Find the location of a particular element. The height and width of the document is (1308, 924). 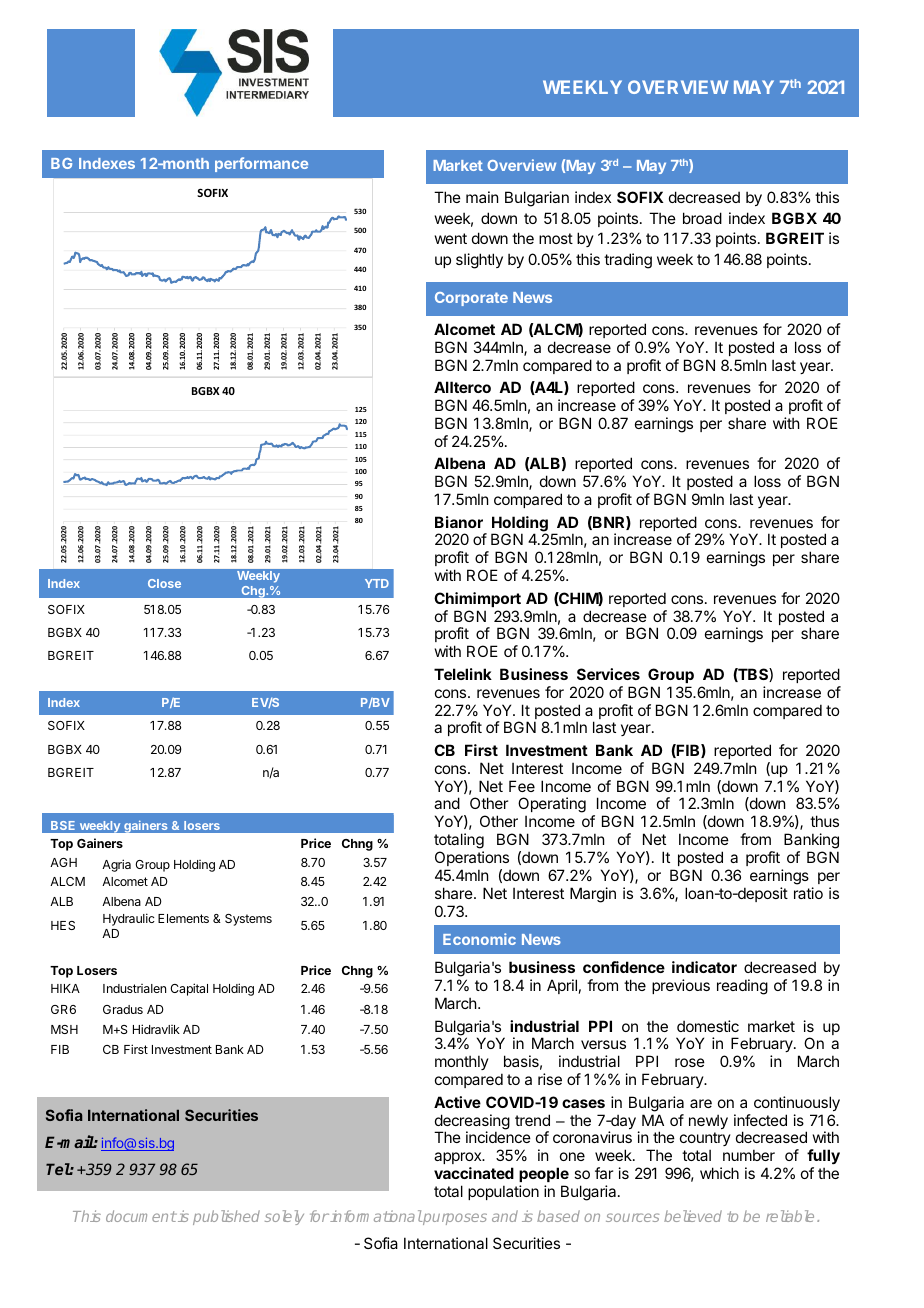

document is located at coordinates (141, 1216).
